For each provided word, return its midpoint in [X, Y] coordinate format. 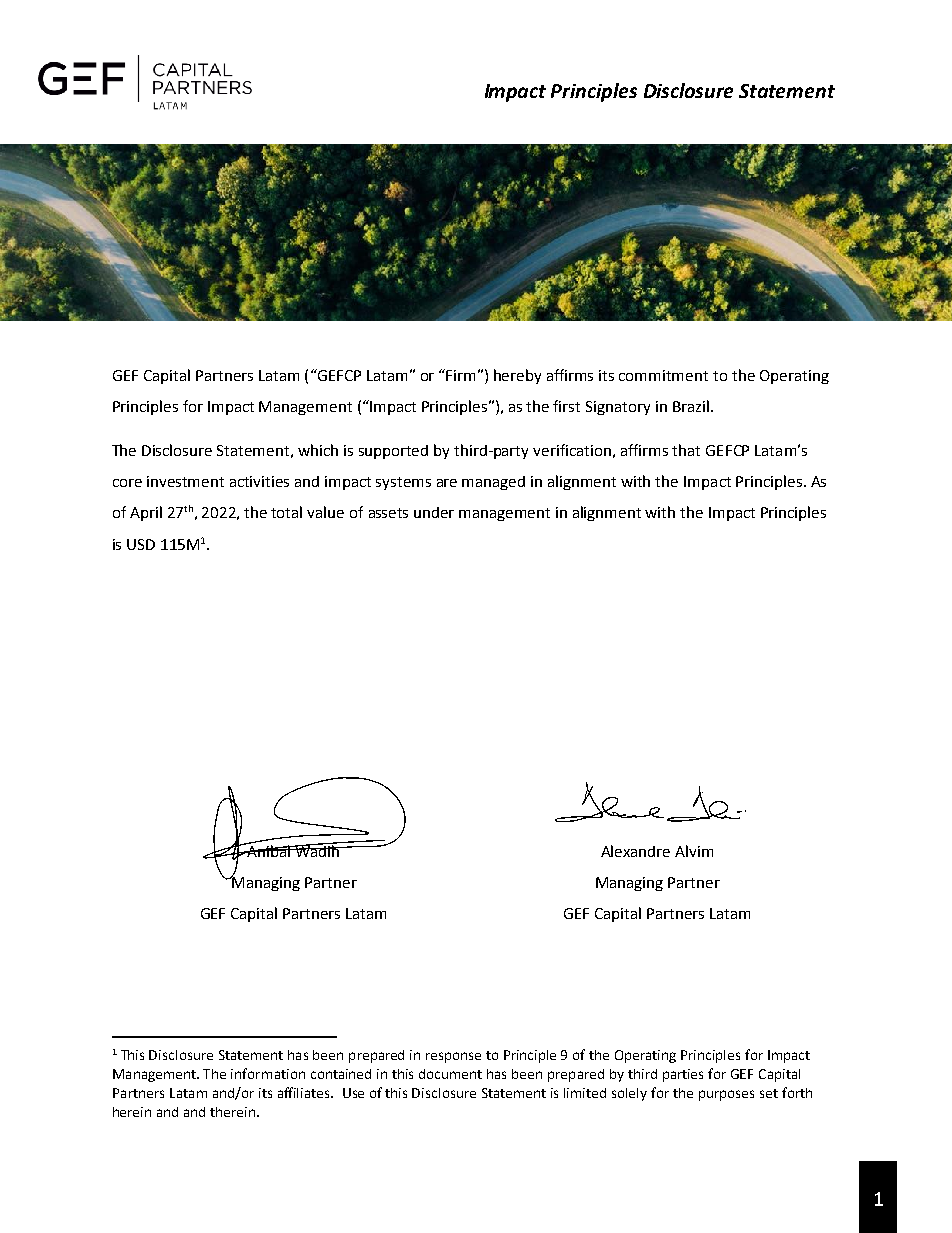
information [268, 1073]
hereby [517, 376]
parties [683, 1075]
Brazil [691, 406]
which [318, 450]
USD [141, 544]
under [434, 512]
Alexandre [635, 851]
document [450, 1074]
